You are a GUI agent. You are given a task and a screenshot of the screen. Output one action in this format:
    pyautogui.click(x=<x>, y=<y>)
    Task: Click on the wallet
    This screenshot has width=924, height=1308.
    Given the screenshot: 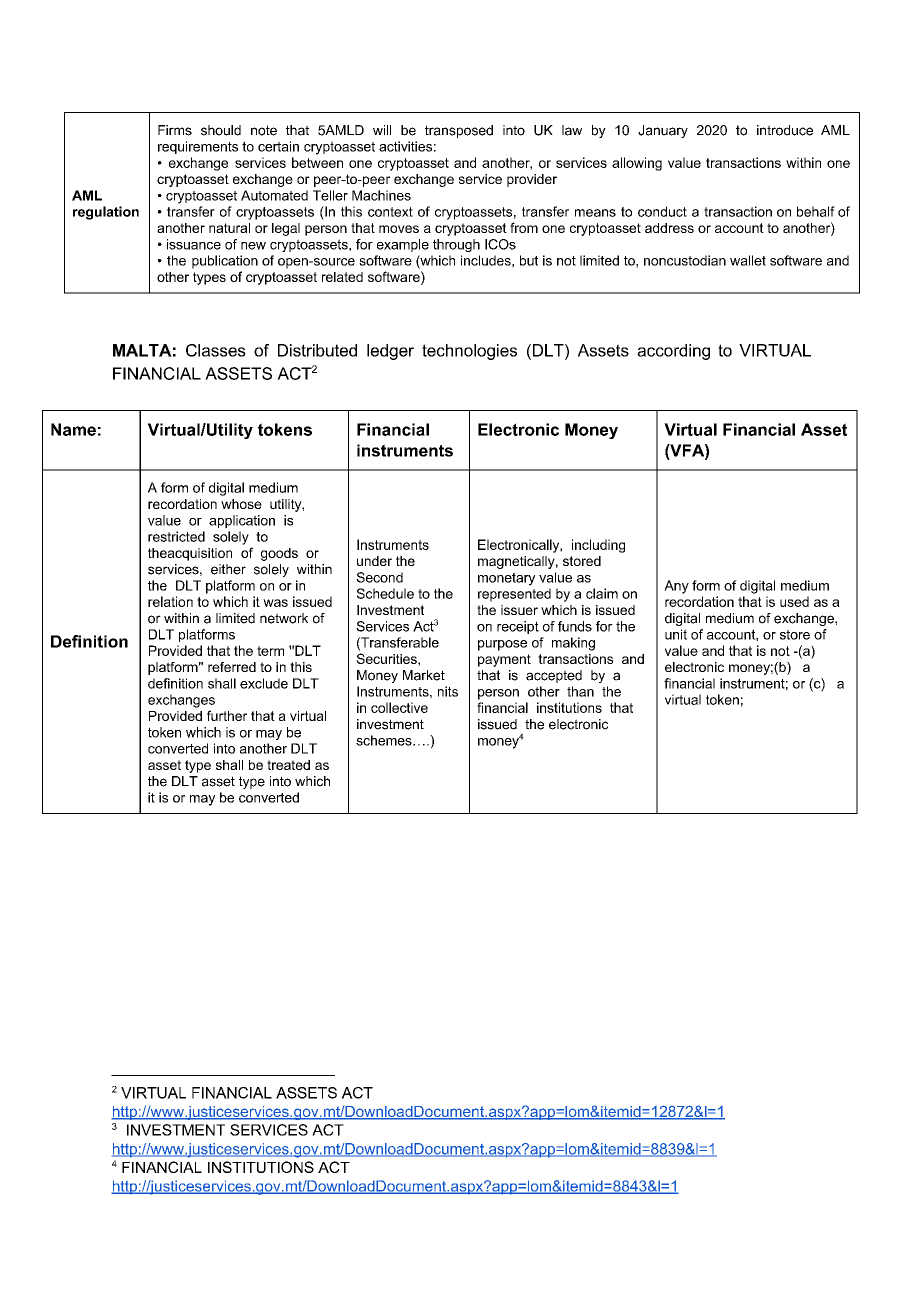 What is the action you would take?
    pyautogui.click(x=748, y=260)
